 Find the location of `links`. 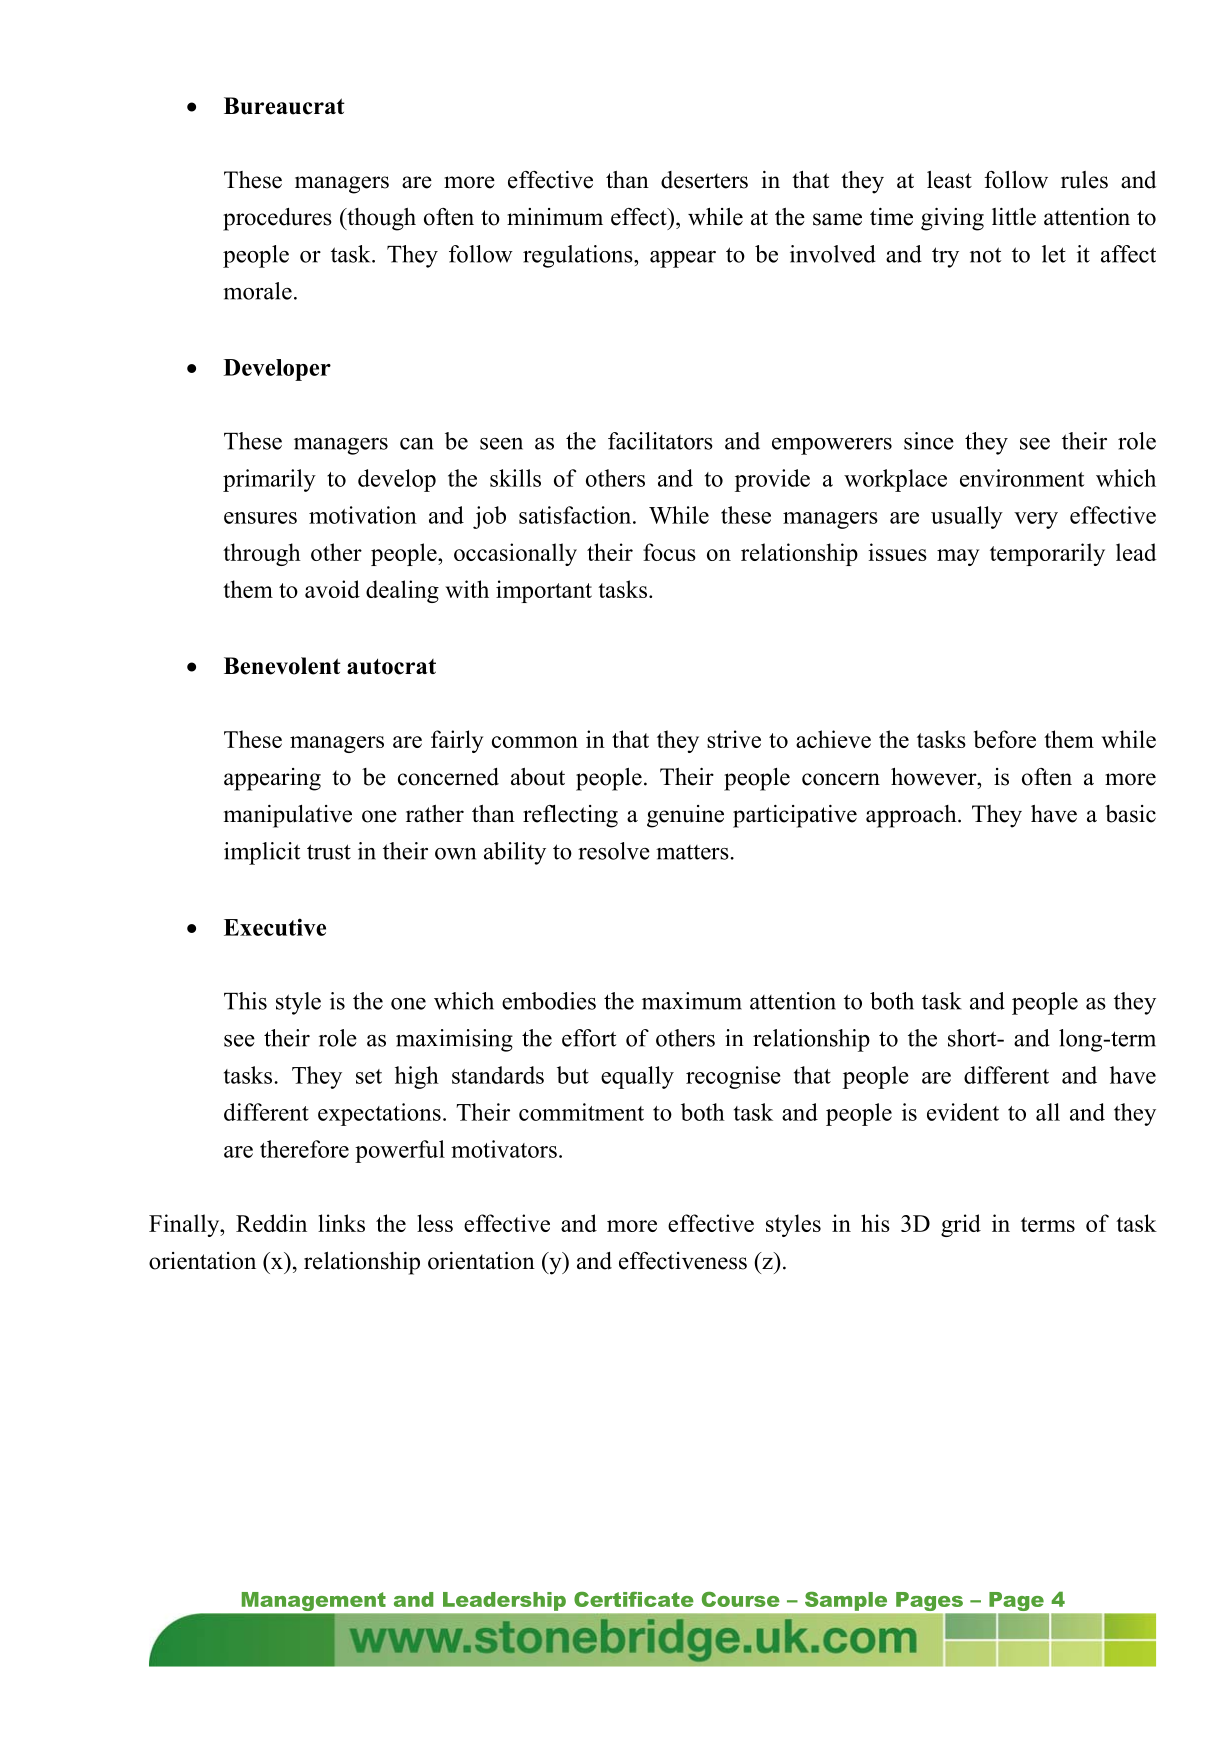

links is located at coordinates (341, 1223).
